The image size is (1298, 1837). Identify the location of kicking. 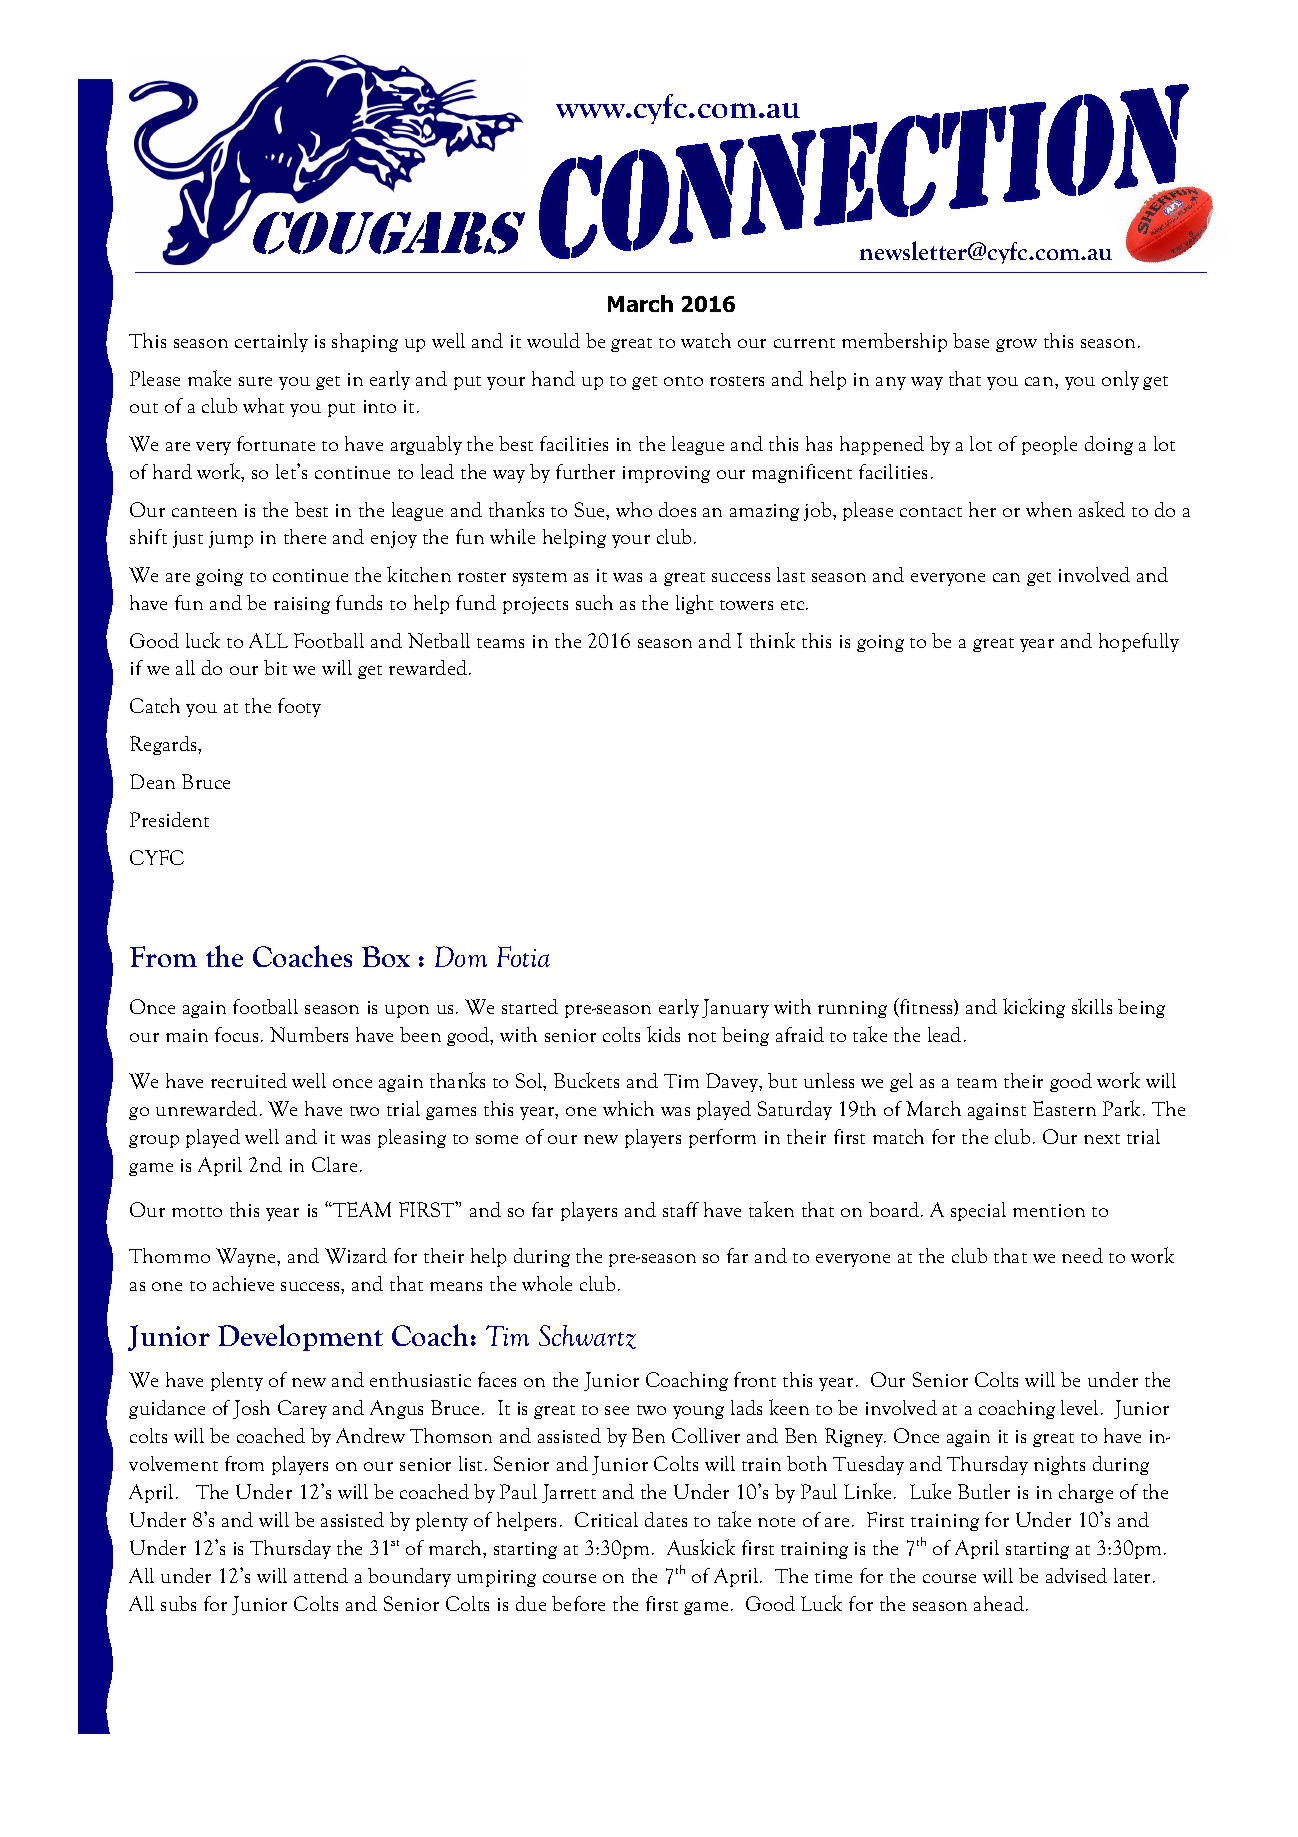
(1034, 1008).
